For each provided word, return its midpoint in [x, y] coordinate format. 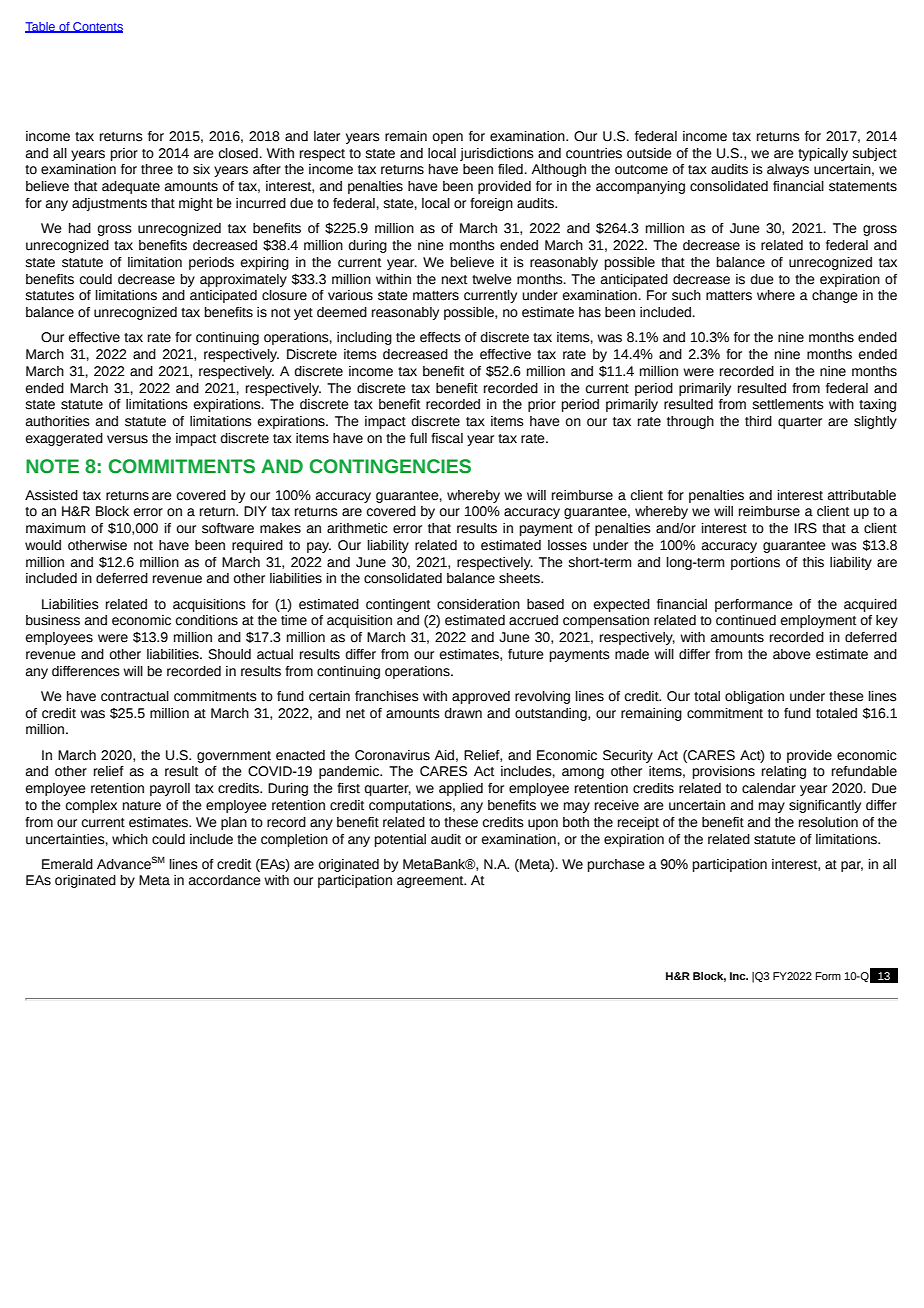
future [526, 654]
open [448, 138]
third [758, 421]
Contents [97, 27]
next [454, 280]
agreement [431, 882]
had [80, 228]
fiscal [447, 438]
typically [823, 154]
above [792, 654]
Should [229, 654]
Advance [124, 864]
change [835, 296]
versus [127, 439]
